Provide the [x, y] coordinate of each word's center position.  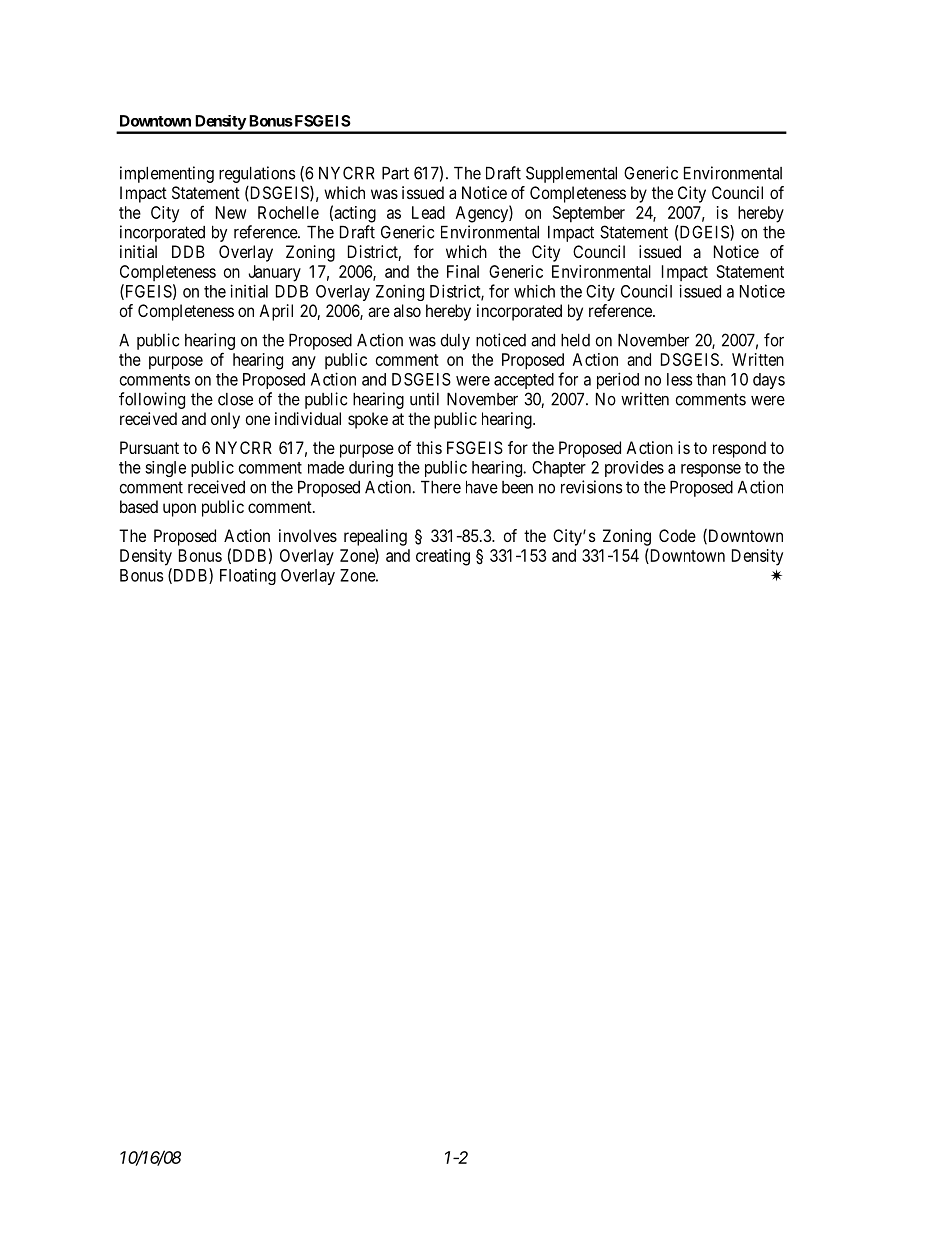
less [679, 379]
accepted [524, 381]
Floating [248, 577]
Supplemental [571, 174]
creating [443, 557]
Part [395, 173]
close [235, 399]
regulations [257, 174]
